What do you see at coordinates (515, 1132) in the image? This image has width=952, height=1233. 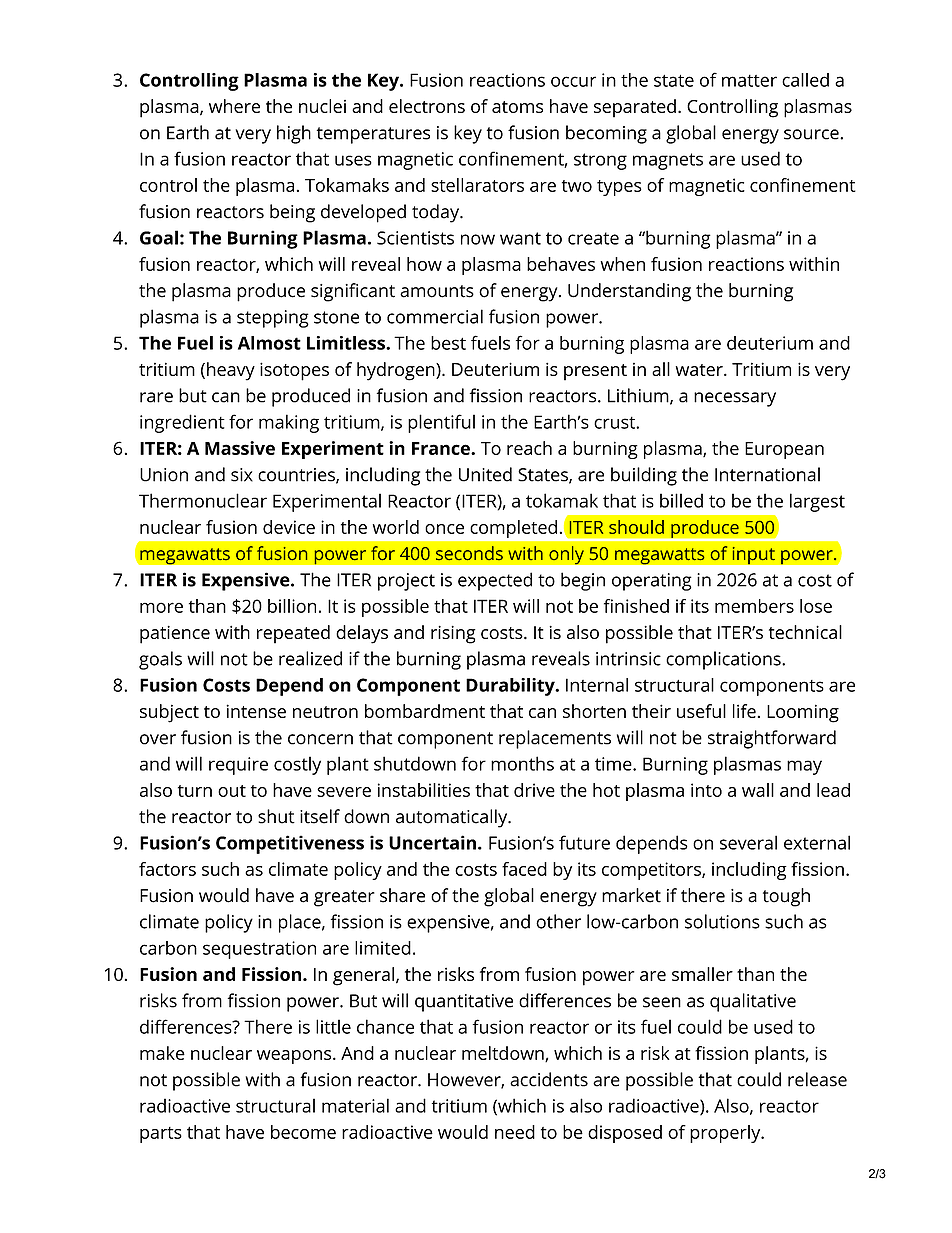 I see `need` at bounding box center [515, 1132].
